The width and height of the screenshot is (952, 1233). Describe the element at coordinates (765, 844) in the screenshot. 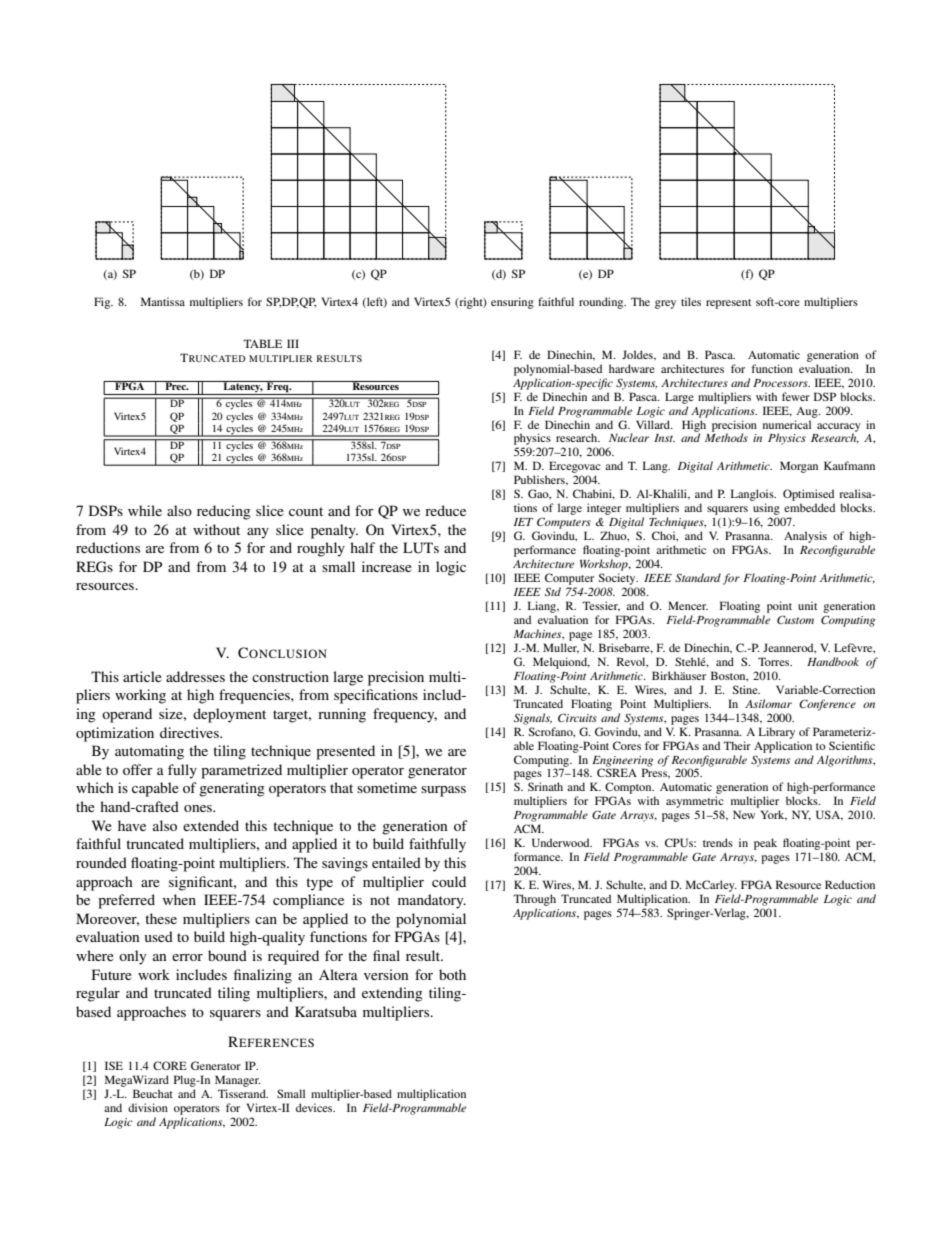

I see `peak` at that location.
